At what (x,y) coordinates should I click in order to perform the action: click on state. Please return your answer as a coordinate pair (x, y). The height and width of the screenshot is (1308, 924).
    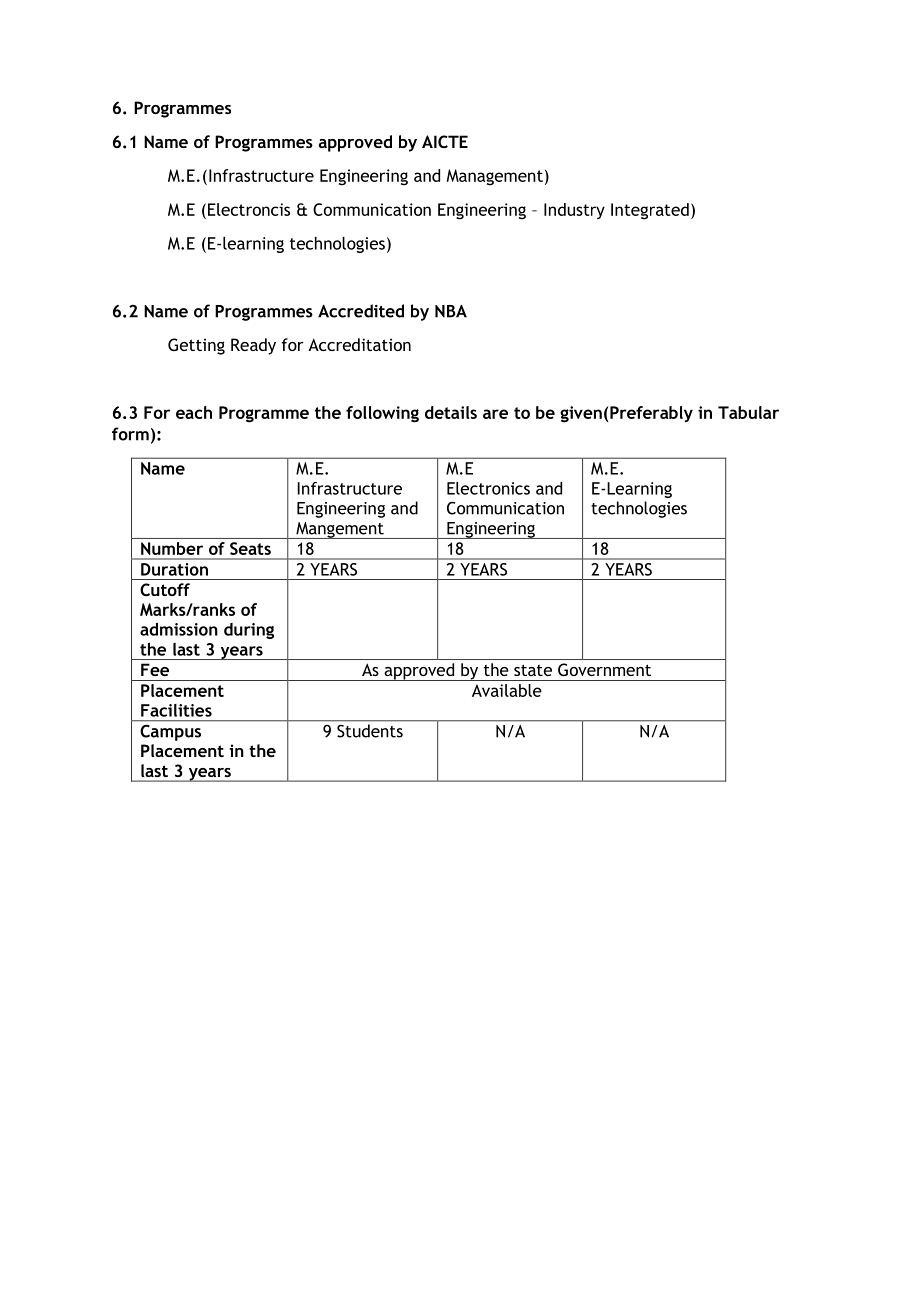
    Looking at the image, I should click on (533, 670).
